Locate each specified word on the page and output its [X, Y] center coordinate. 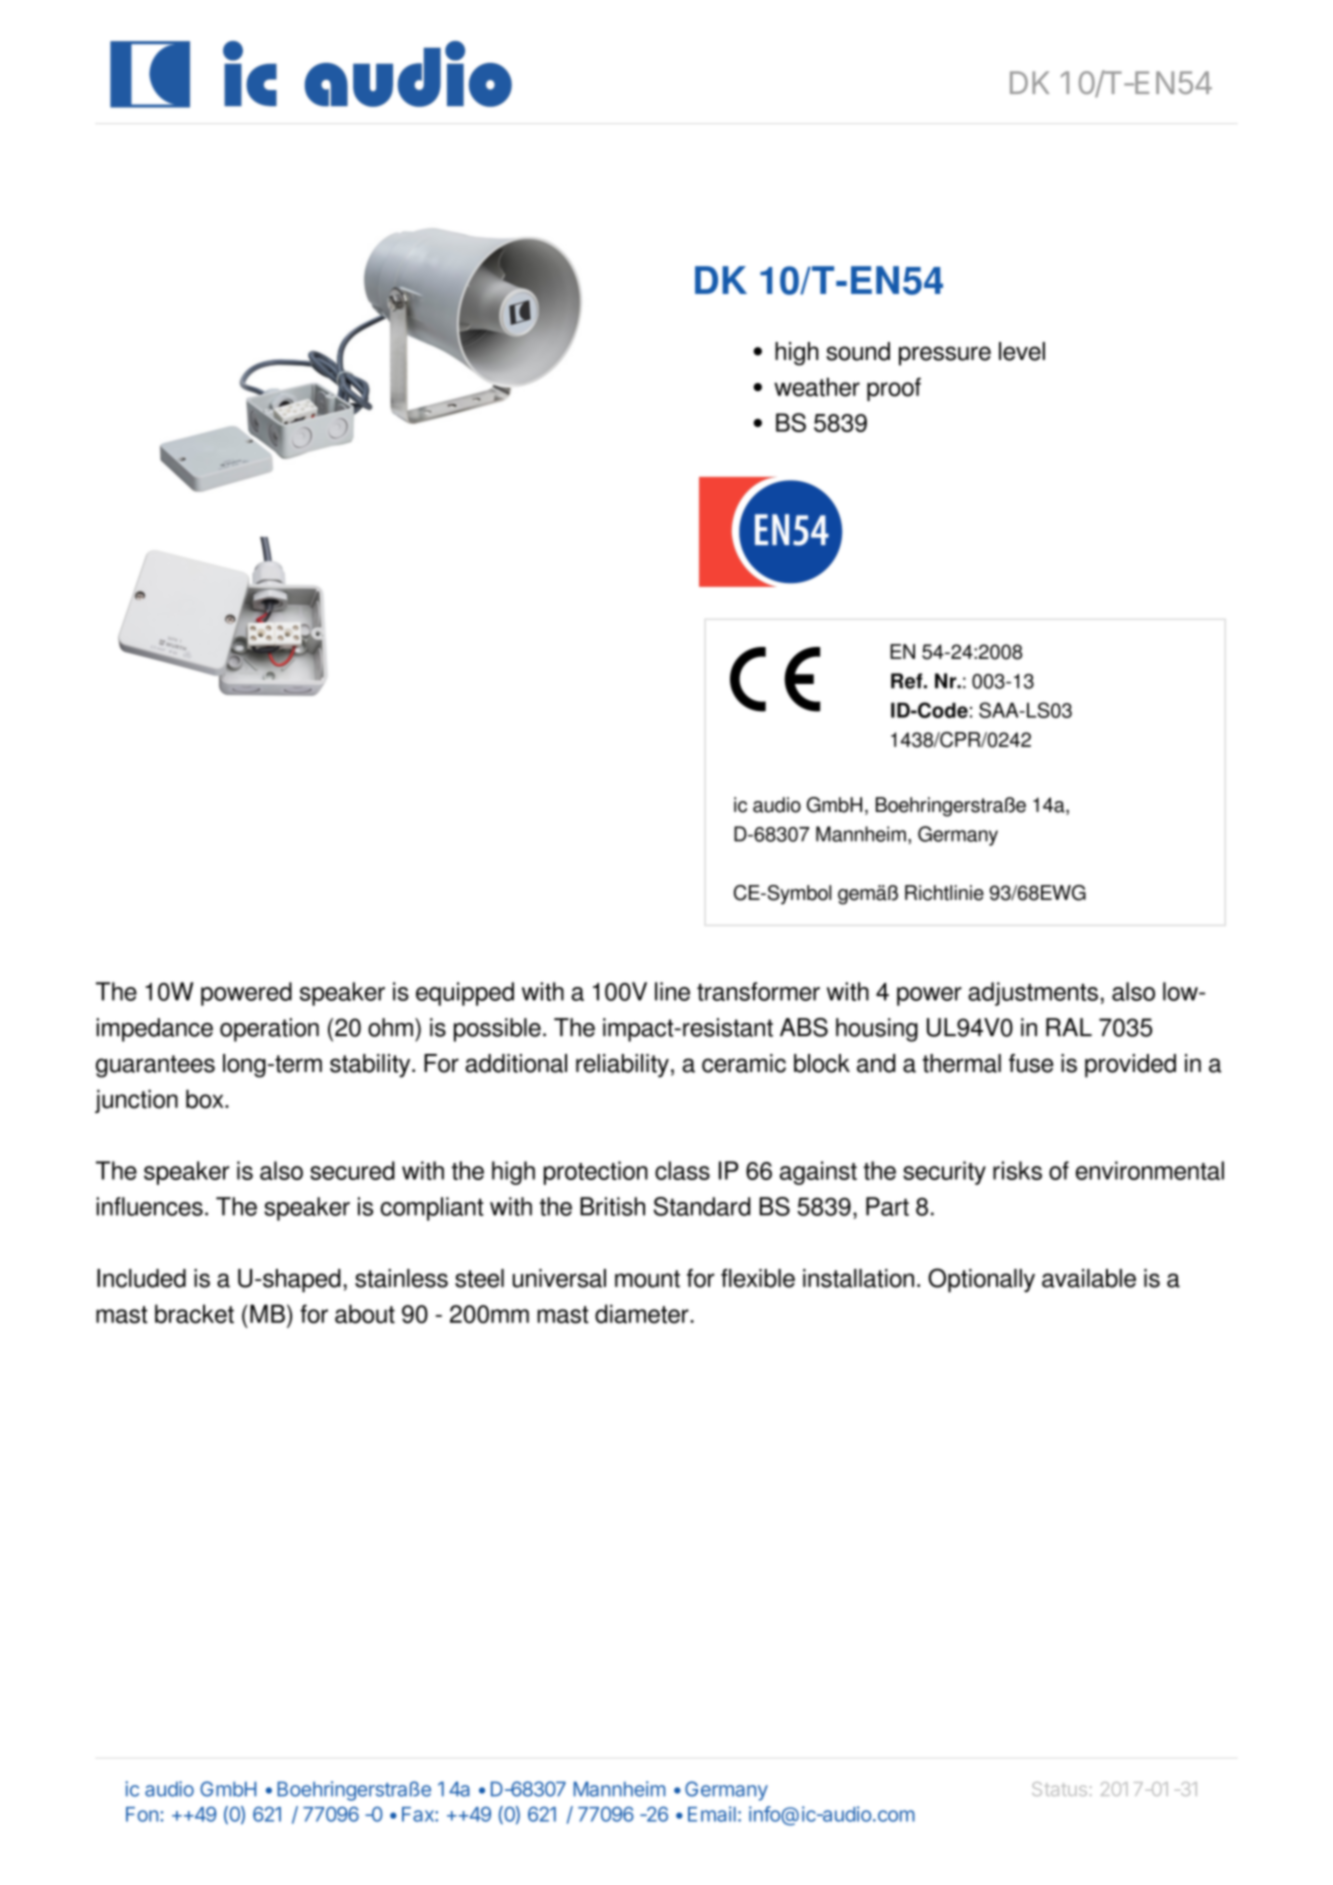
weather [817, 387]
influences [150, 1206]
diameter [643, 1314]
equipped [465, 994]
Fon [142, 1814]
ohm [390, 1027]
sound [858, 351]
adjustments [1033, 994]
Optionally [981, 1280]
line [672, 991]
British [612, 1206]
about [365, 1314]
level [1022, 351]
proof [894, 389]
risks [1017, 1170]
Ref [908, 681]
